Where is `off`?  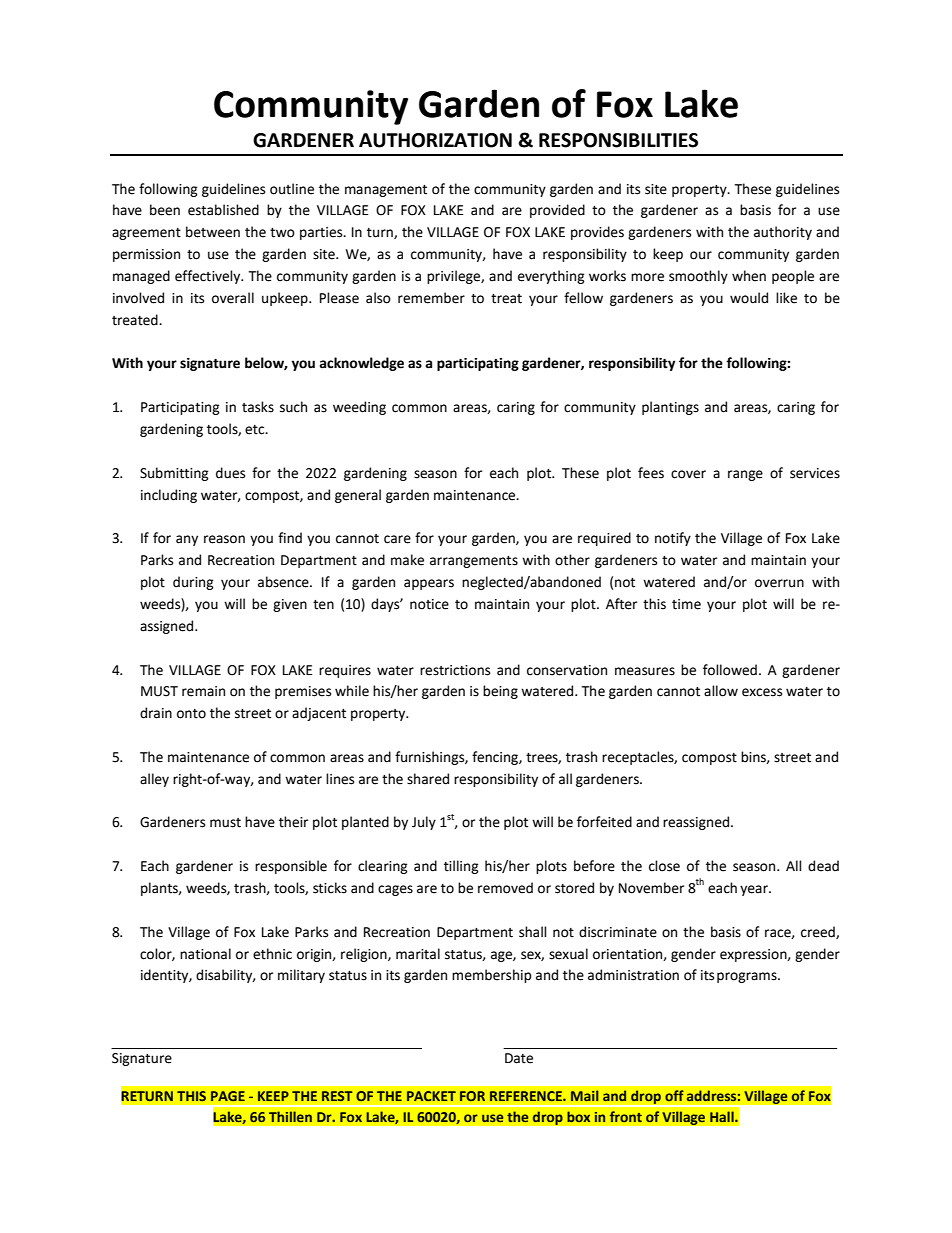
off is located at coordinates (674, 1095).
